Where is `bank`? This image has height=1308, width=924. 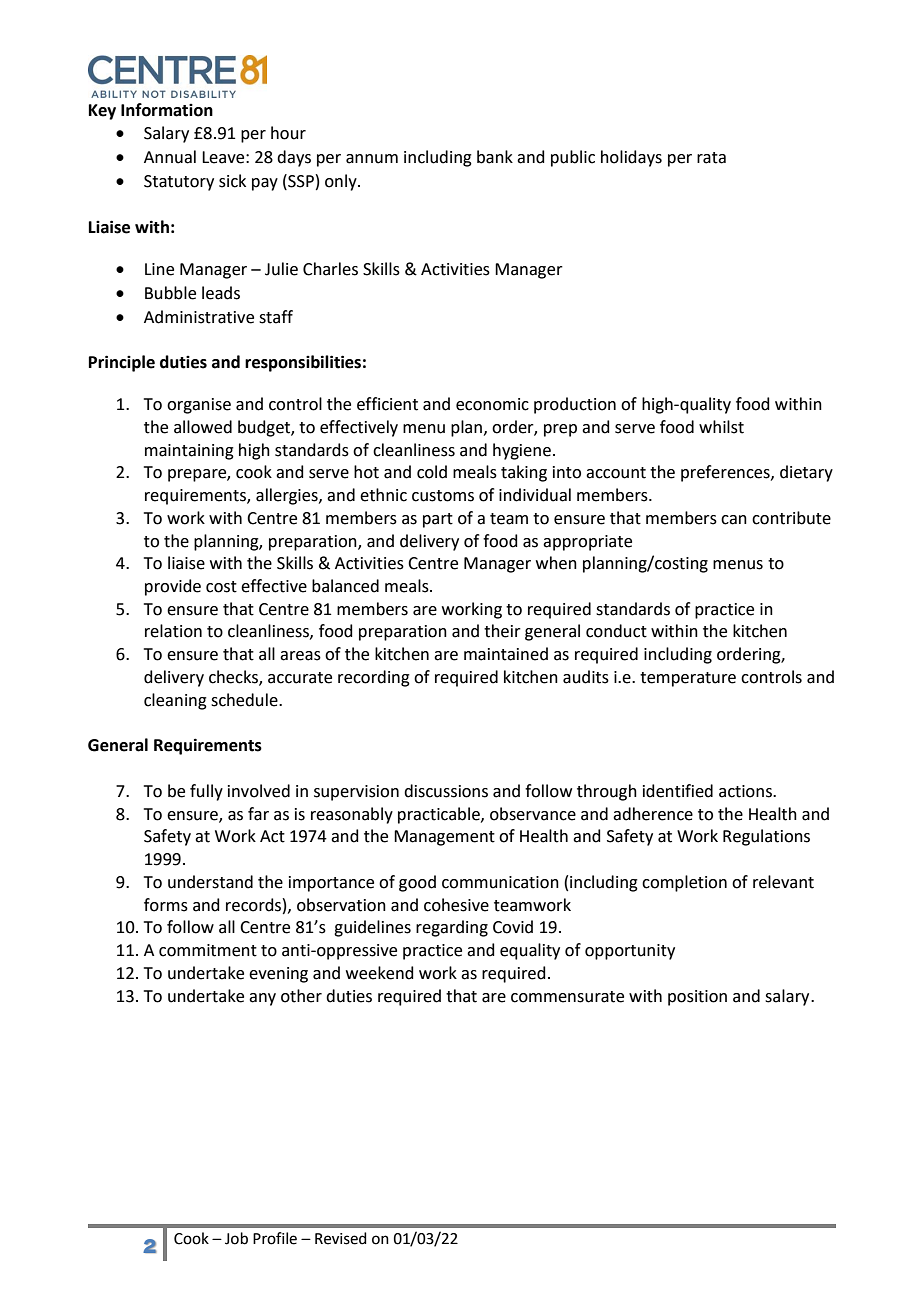
bank is located at coordinates (495, 157).
